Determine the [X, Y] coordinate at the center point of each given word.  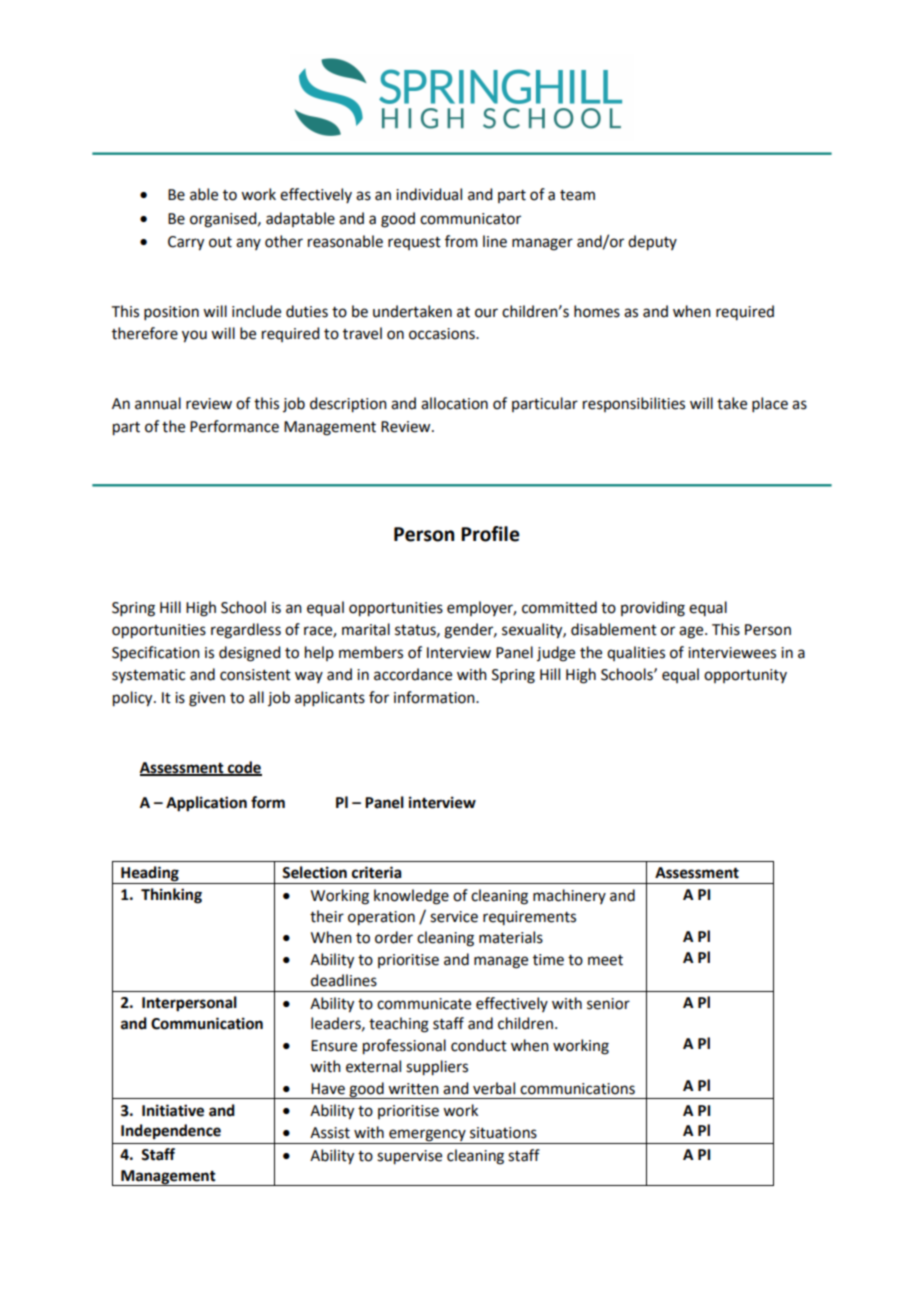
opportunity [745, 676]
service [454, 917]
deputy [652, 243]
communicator [470, 219]
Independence [171, 1132]
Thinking [171, 896]
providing [653, 609]
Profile [490, 534]
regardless [246, 631]
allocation [454, 403]
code [243, 768]
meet [605, 960]
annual [158, 403]
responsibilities [634, 404]
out [220, 242]
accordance [413, 674]
